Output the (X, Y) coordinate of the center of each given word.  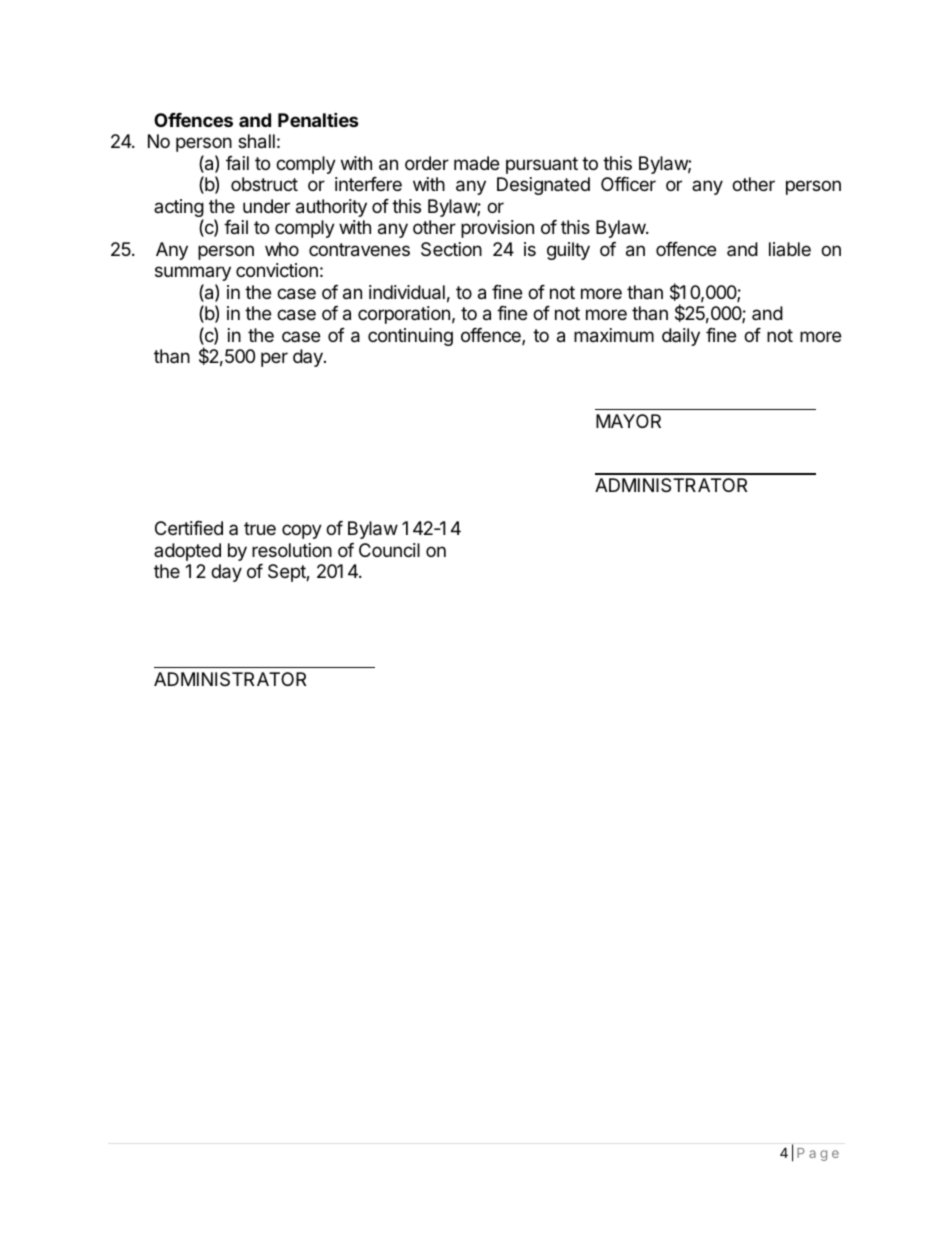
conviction (277, 270)
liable (790, 249)
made (476, 163)
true (260, 528)
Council (389, 550)
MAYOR (628, 421)
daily (681, 337)
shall (256, 141)
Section (451, 249)
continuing (410, 337)
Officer (628, 184)
